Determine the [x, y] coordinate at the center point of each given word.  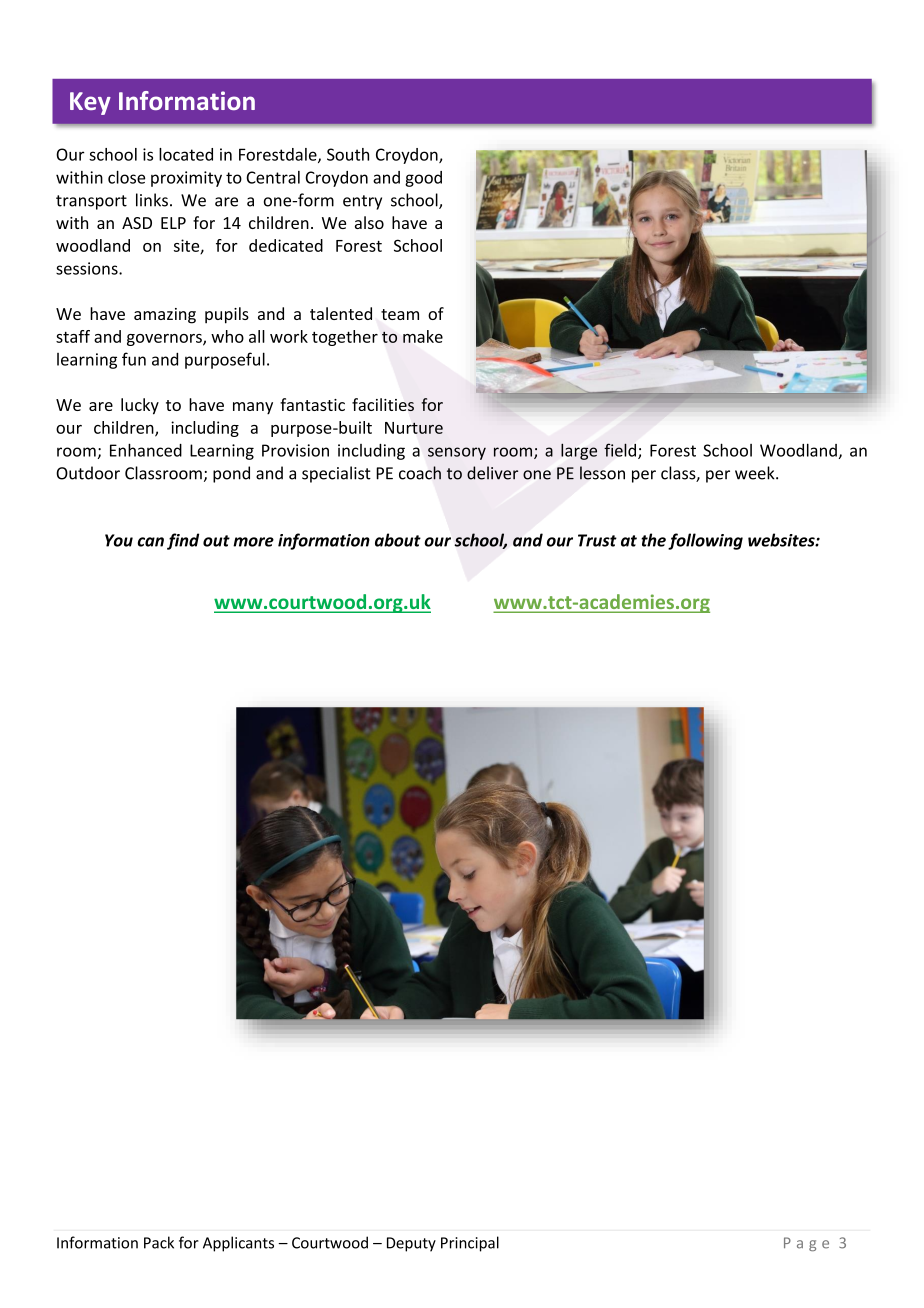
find [183, 541]
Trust [597, 540]
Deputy [411, 1244]
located [186, 154]
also [369, 222]
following [705, 541]
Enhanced [146, 450]
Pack [159, 1242]
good [423, 179]
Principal [470, 1244]
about [398, 540]
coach [420, 473]
